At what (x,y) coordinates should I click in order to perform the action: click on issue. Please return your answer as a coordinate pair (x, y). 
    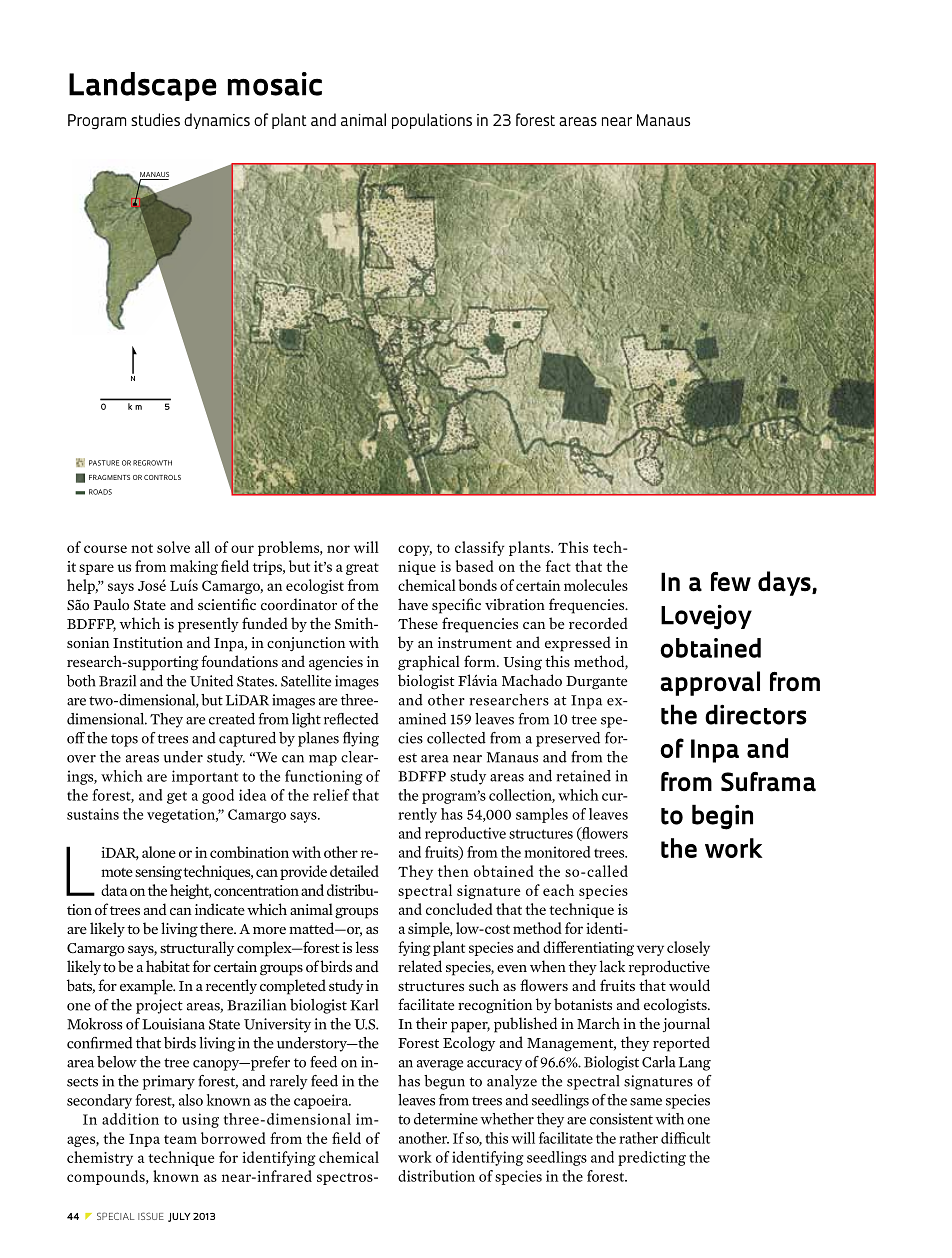
    Looking at the image, I should click on (151, 1216).
